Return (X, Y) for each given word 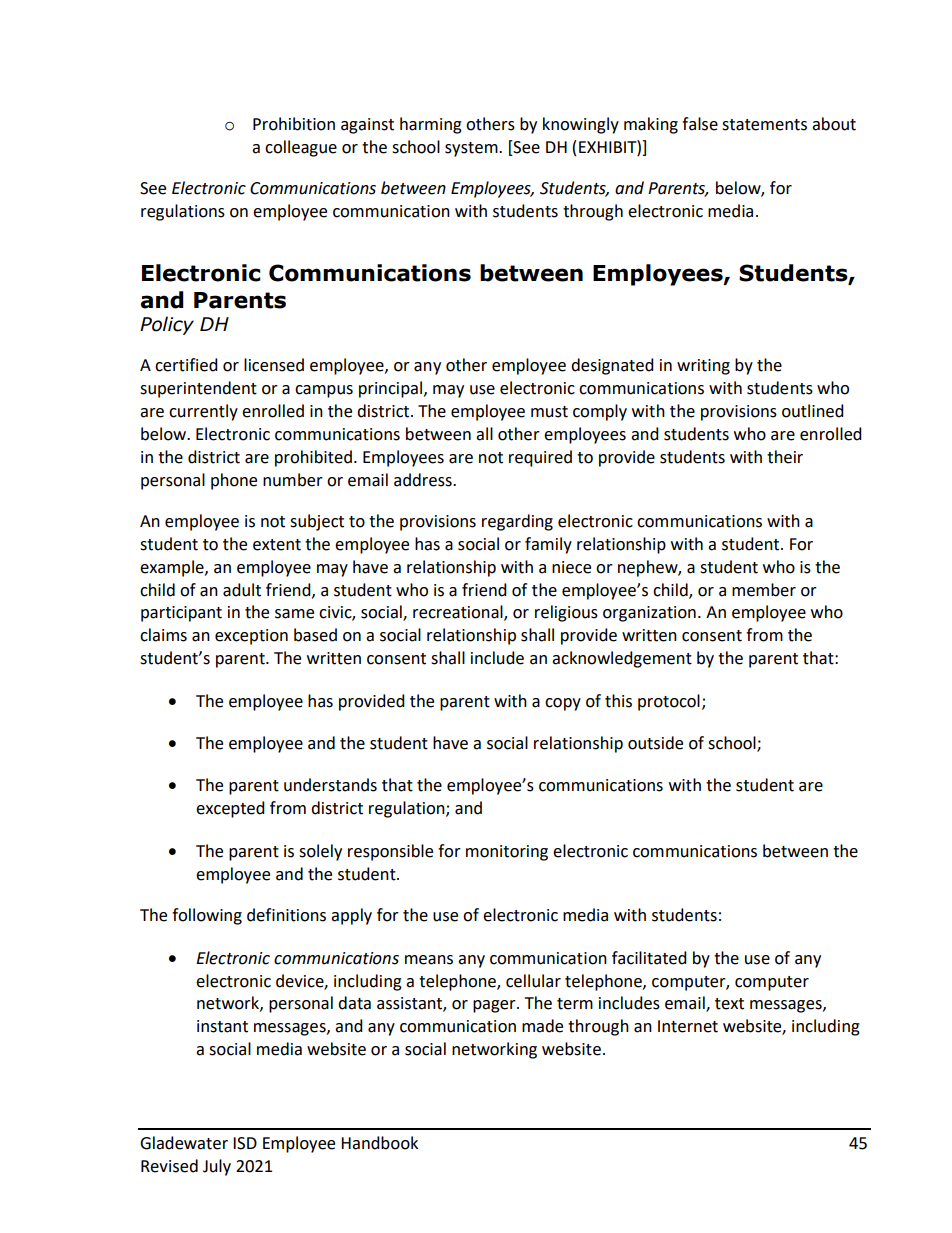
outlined (813, 411)
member (764, 590)
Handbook (379, 1143)
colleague (301, 148)
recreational (459, 613)
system (472, 149)
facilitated (649, 958)
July (217, 1167)
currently (203, 412)
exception (251, 637)
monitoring (507, 853)
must (549, 412)
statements (764, 125)
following (207, 916)
